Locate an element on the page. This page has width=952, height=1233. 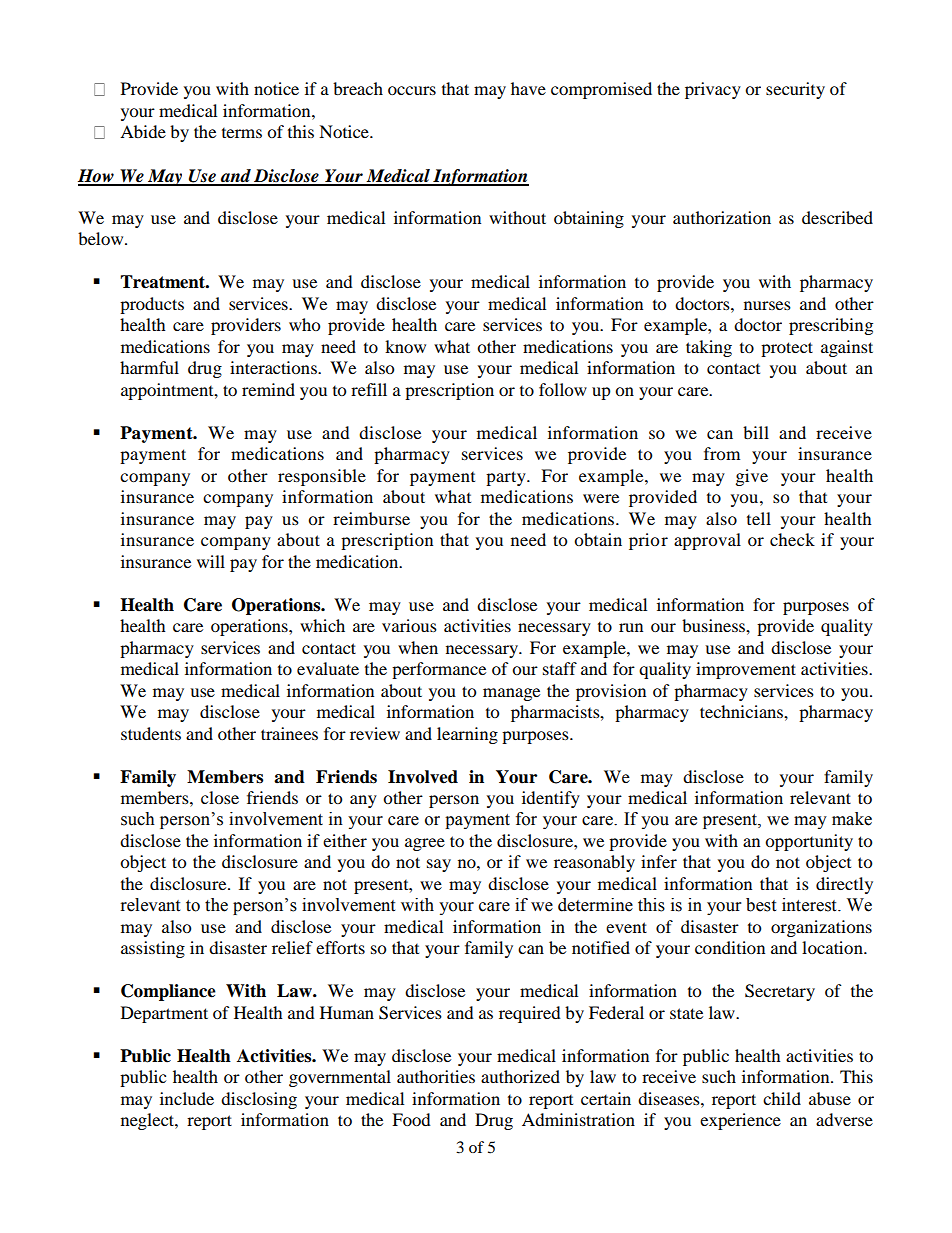
know is located at coordinates (405, 346).
